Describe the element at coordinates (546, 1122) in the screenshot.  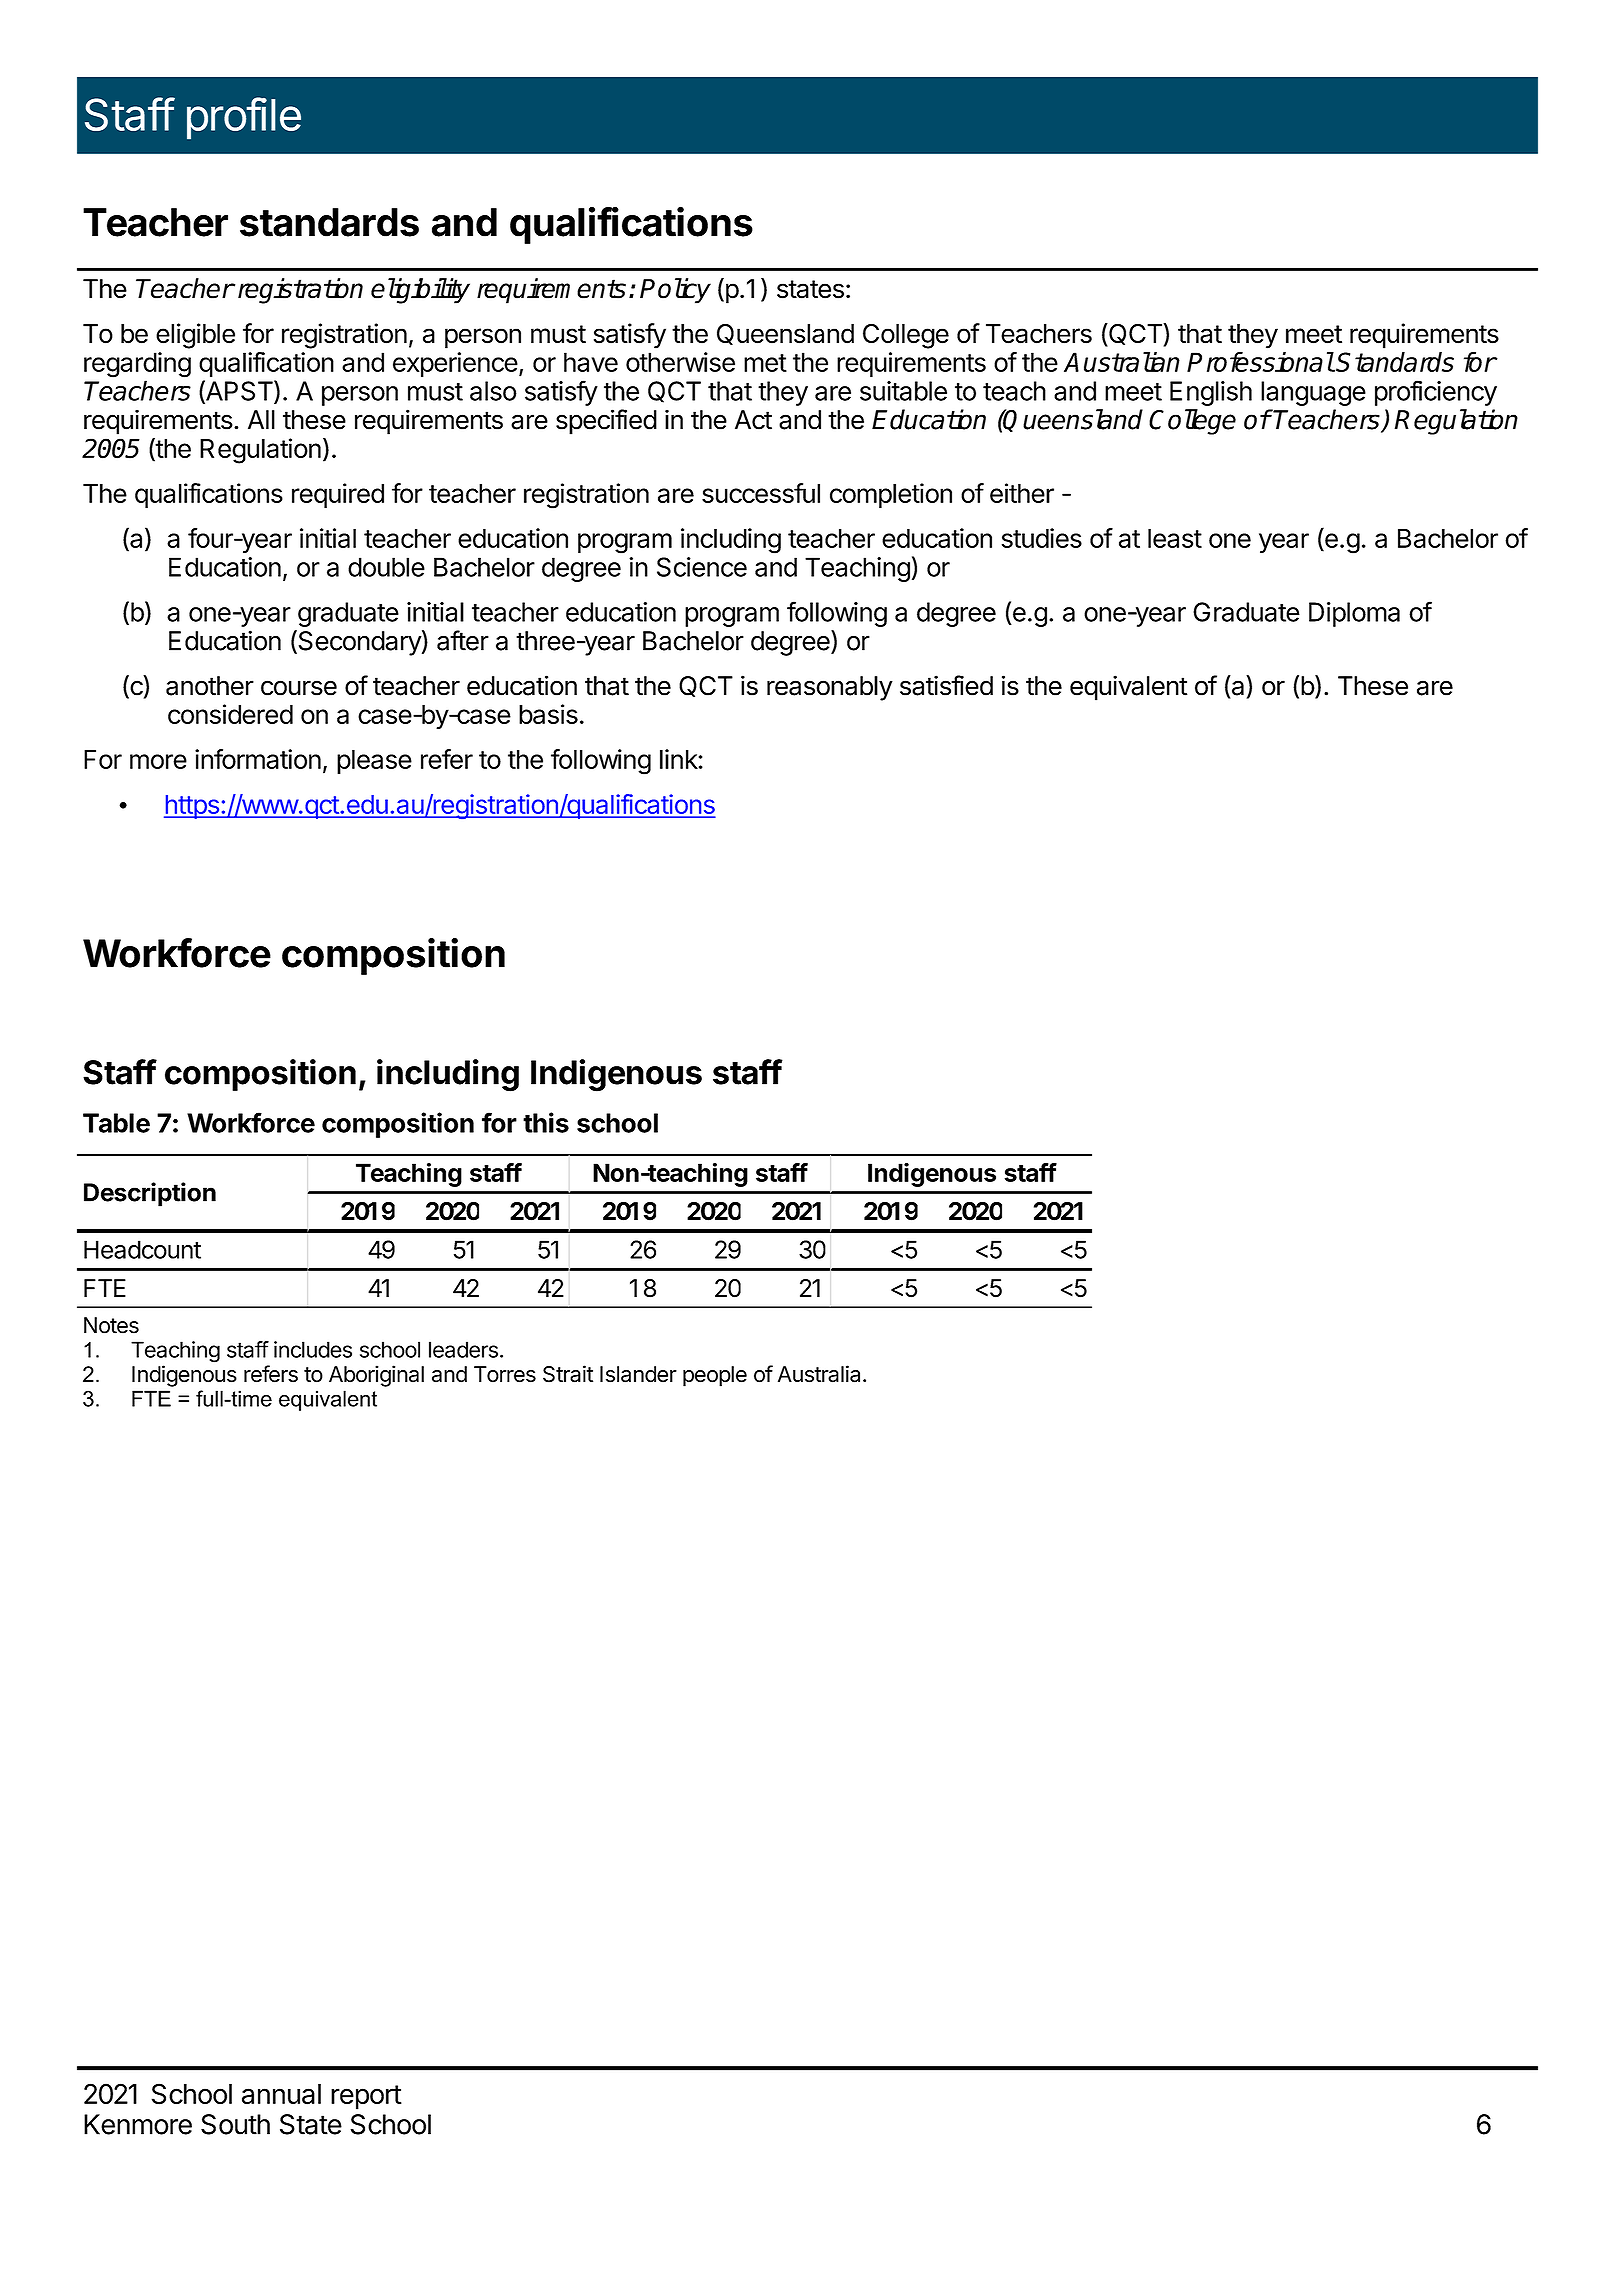
I see `this` at that location.
